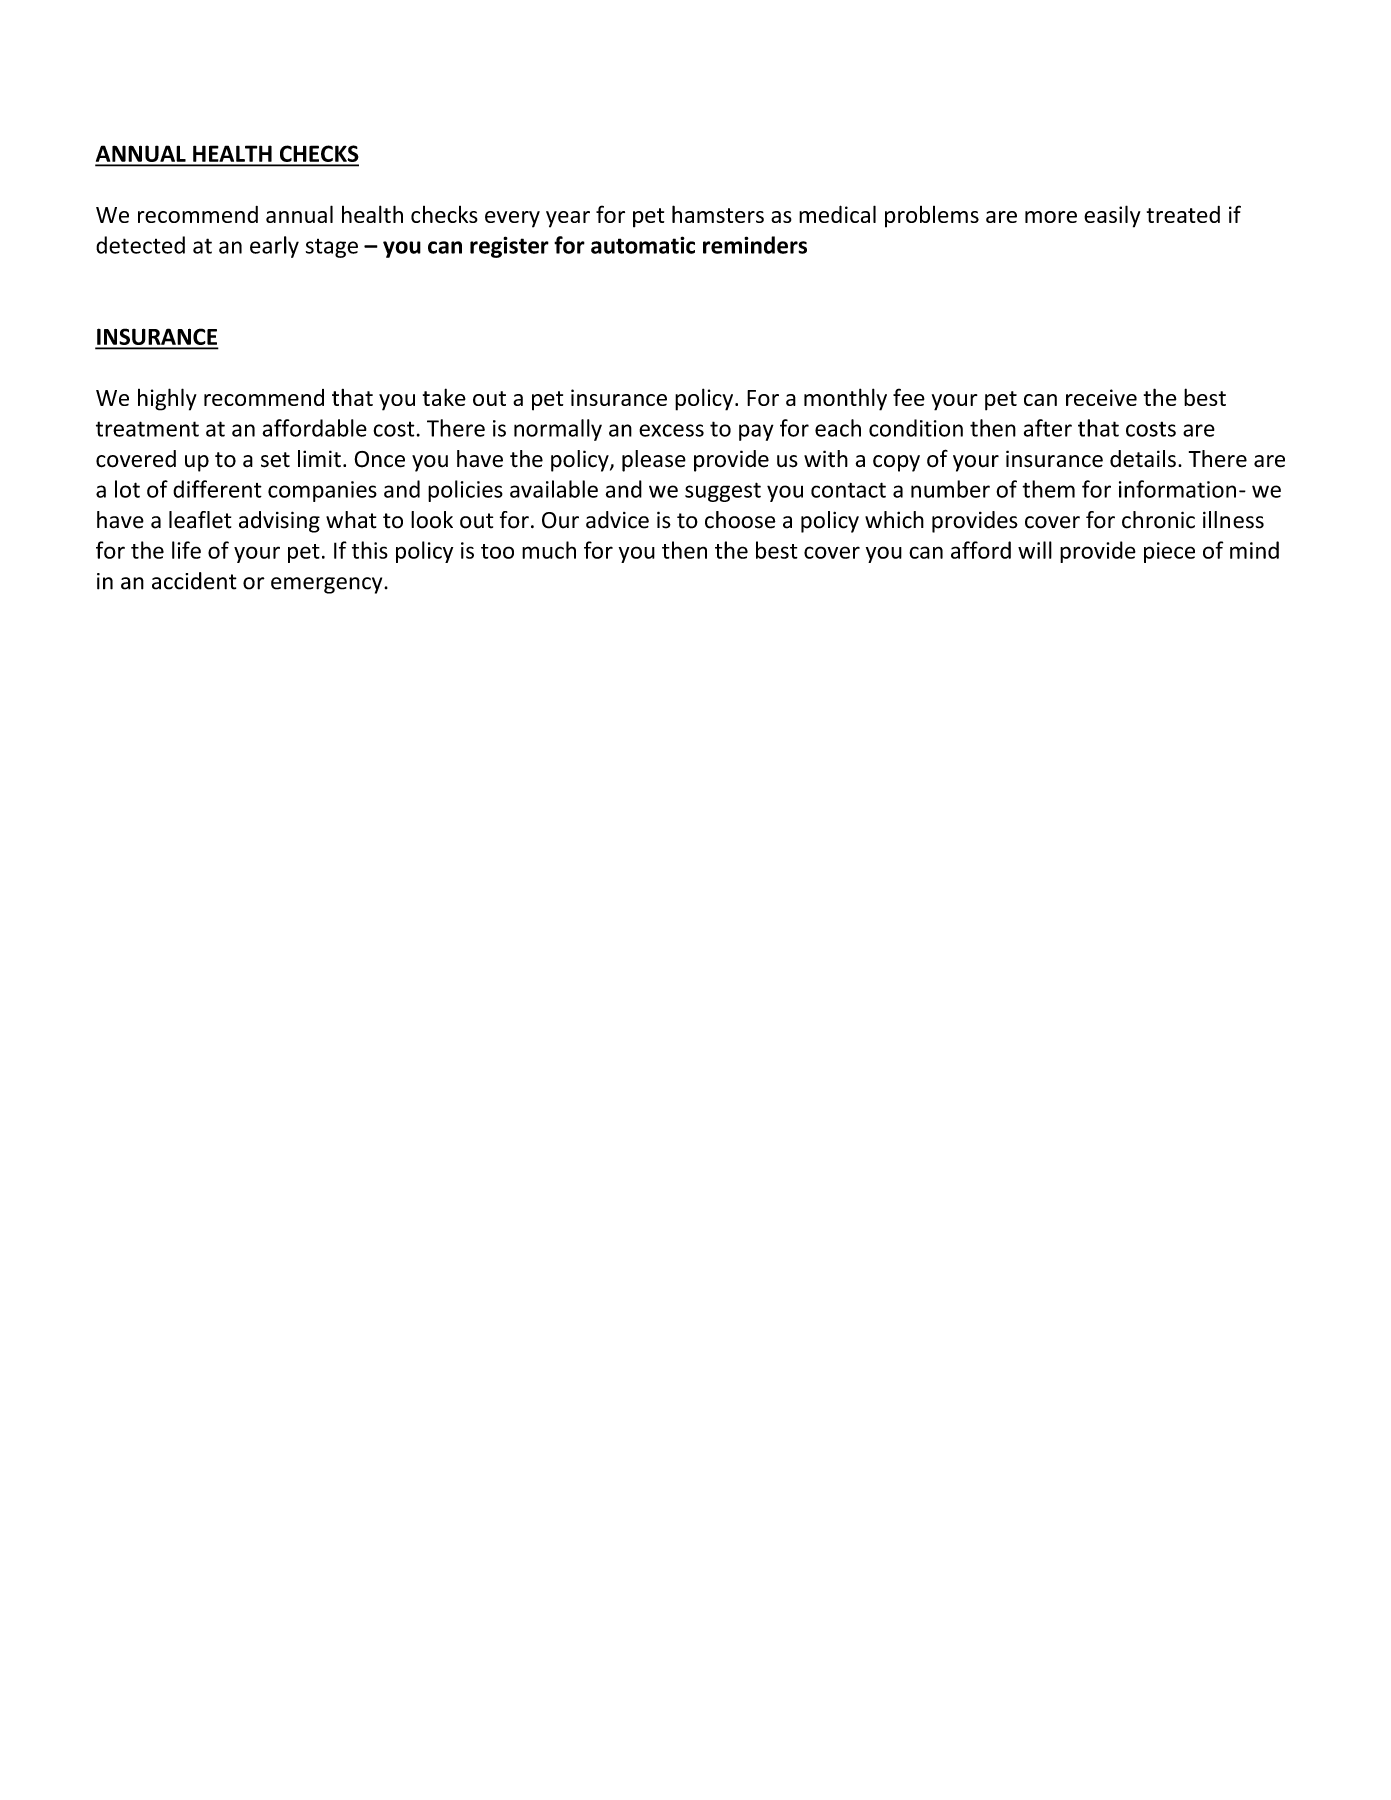 The image size is (1391, 1800). Describe the element at coordinates (275, 460) in the page. I see `set` at that location.
